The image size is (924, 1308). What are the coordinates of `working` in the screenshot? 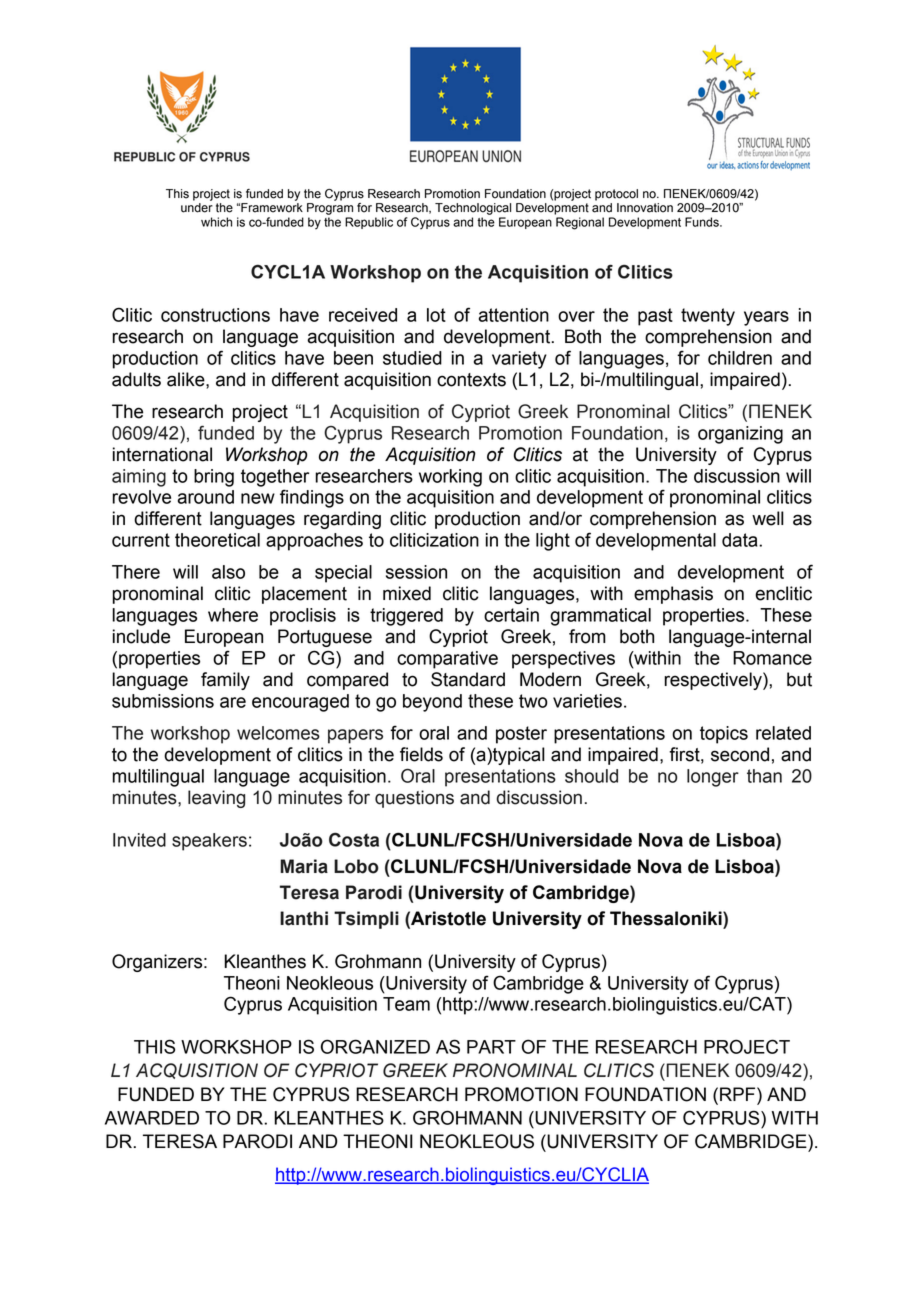 It's located at (450, 478).
